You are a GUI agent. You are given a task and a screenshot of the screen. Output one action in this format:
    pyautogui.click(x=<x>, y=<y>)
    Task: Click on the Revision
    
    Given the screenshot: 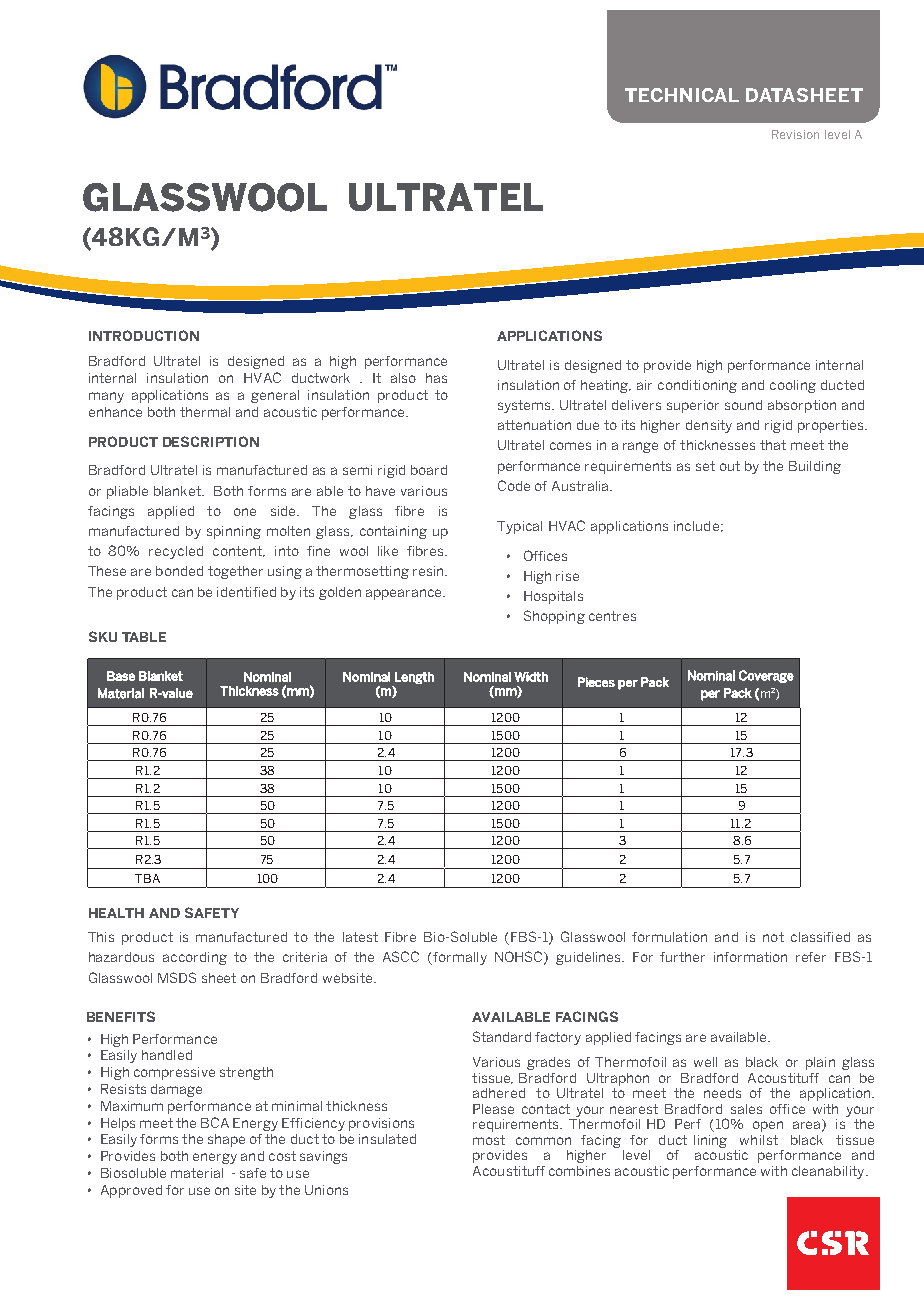 What is the action you would take?
    pyautogui.click(x=795, y=134)
